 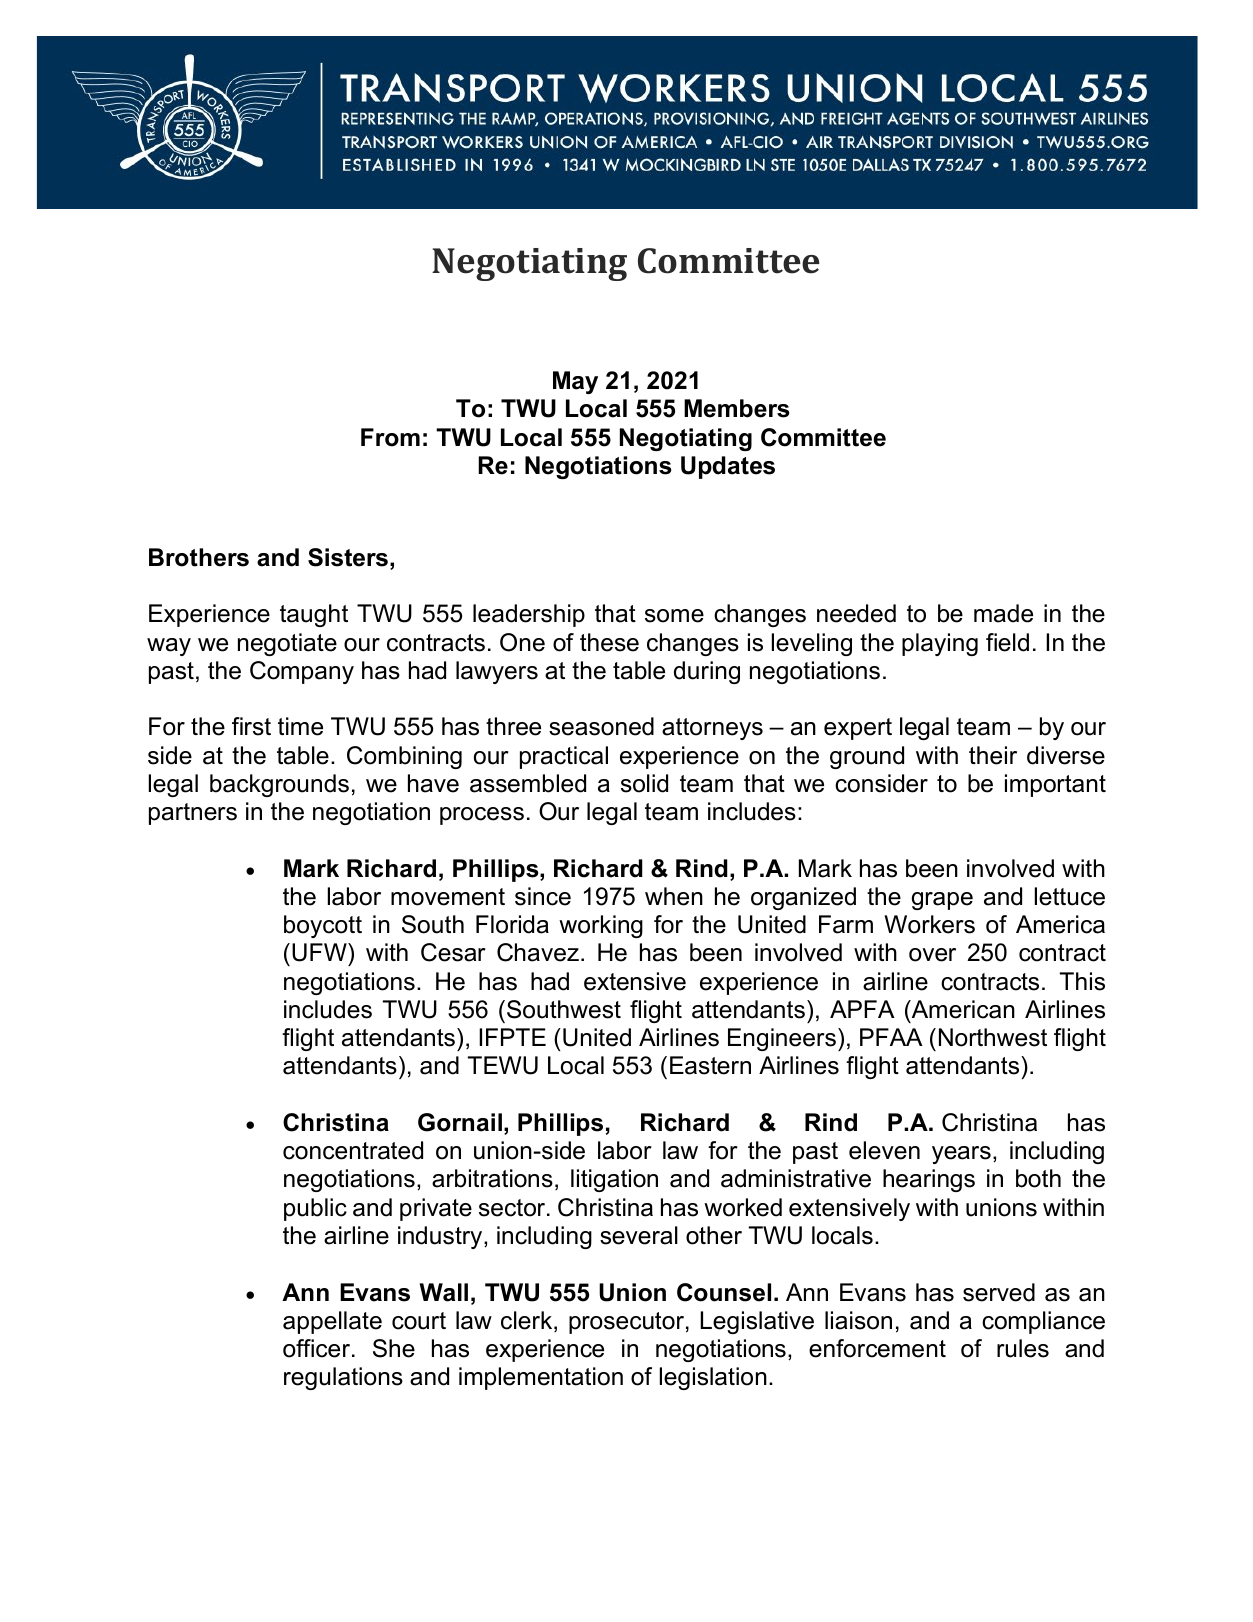 What do you see at coordinates (390, 437) in the screenshot?
I see `From` at bounding box center [390, 437].
